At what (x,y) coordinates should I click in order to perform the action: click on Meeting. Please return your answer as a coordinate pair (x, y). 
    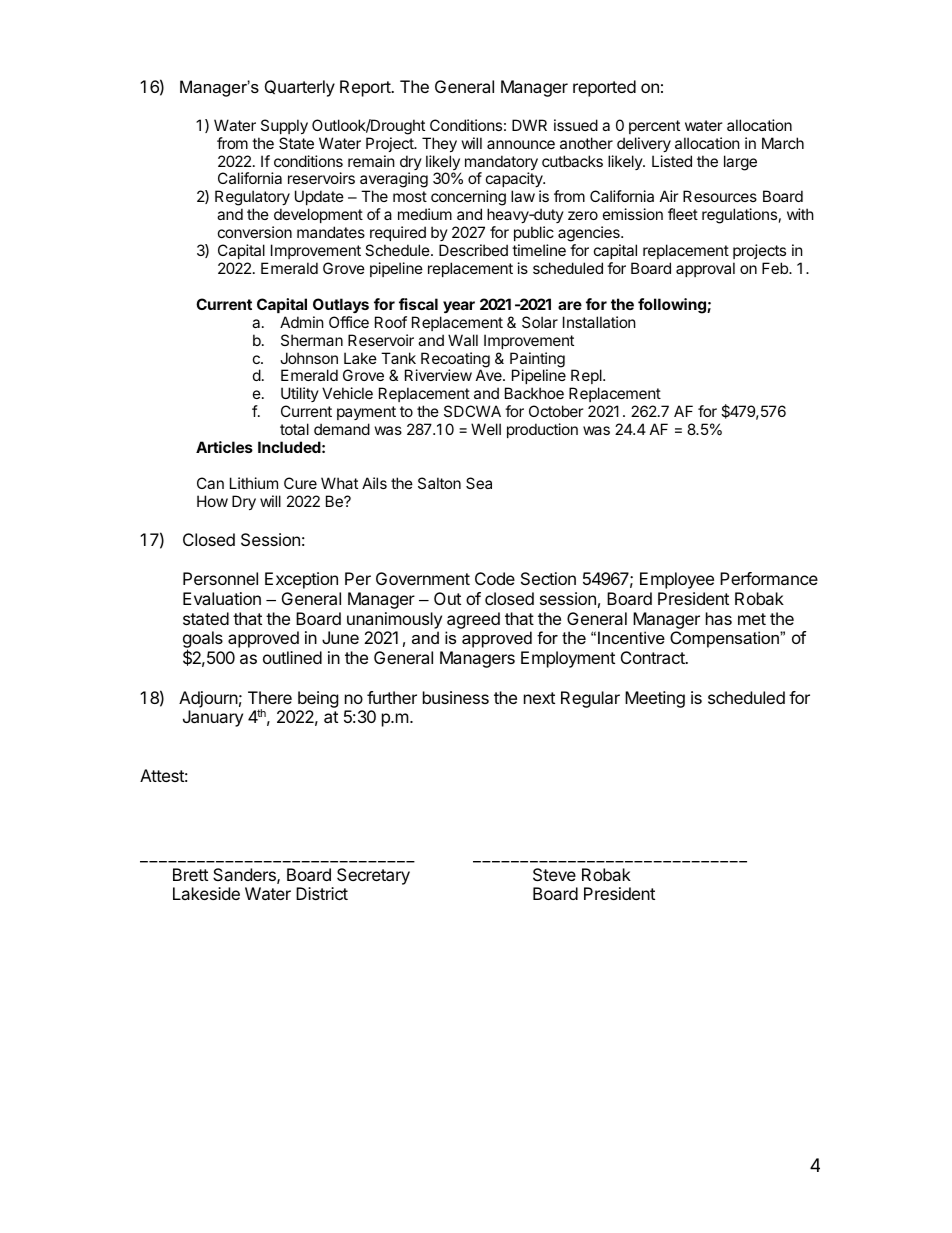
    Looking at the image, I should click on (655, 699).
